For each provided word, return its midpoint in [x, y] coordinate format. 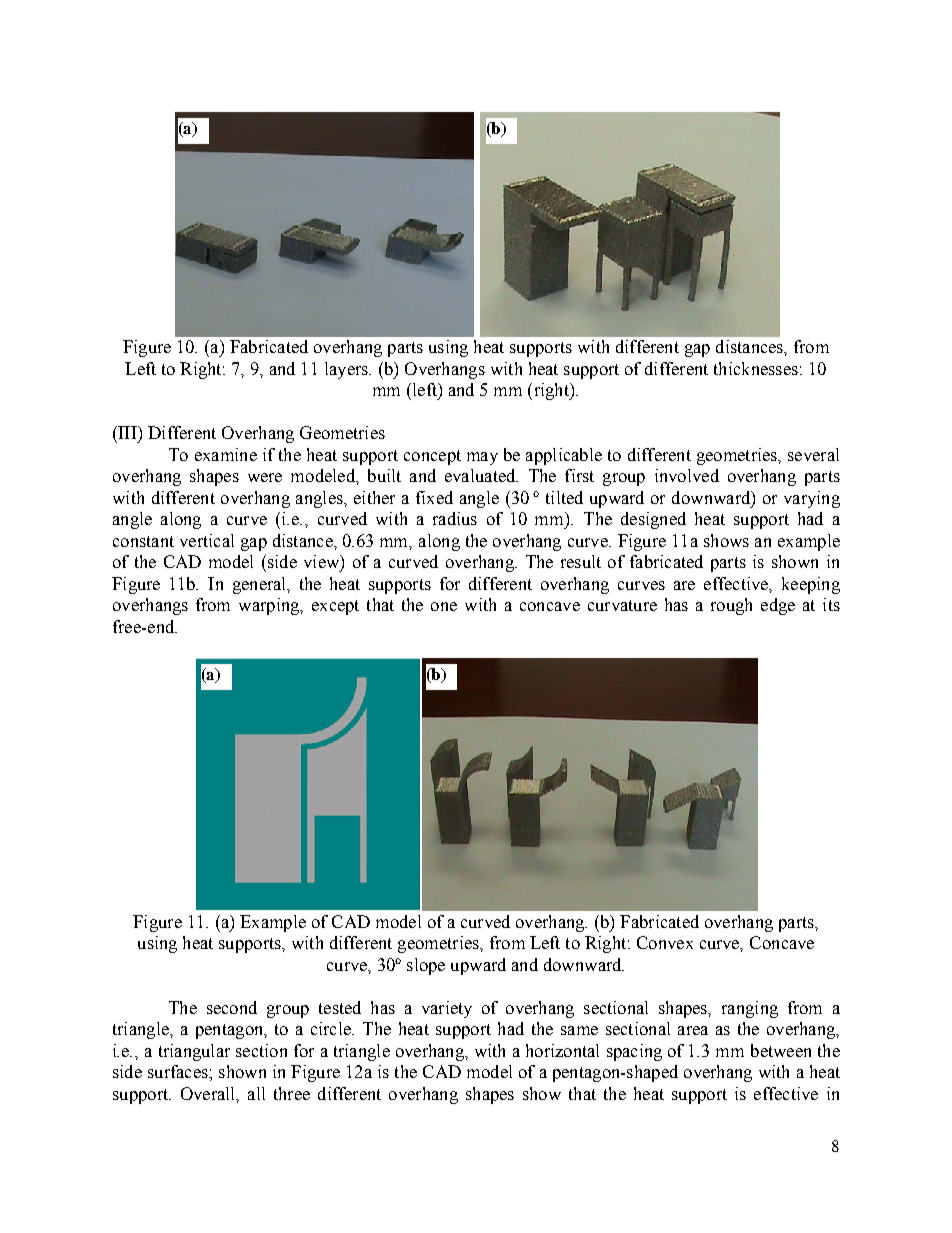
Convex [665, 942]
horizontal [562, 1050]
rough [731, 606]
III [127, 432]
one [444, 606]
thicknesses [756, 368]
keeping [811, 585]
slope [426, 966]
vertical [207, 540]
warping [270, 606]
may [482, 458]
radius [455, 518]
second [232, 1007]
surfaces [179, 1071]
